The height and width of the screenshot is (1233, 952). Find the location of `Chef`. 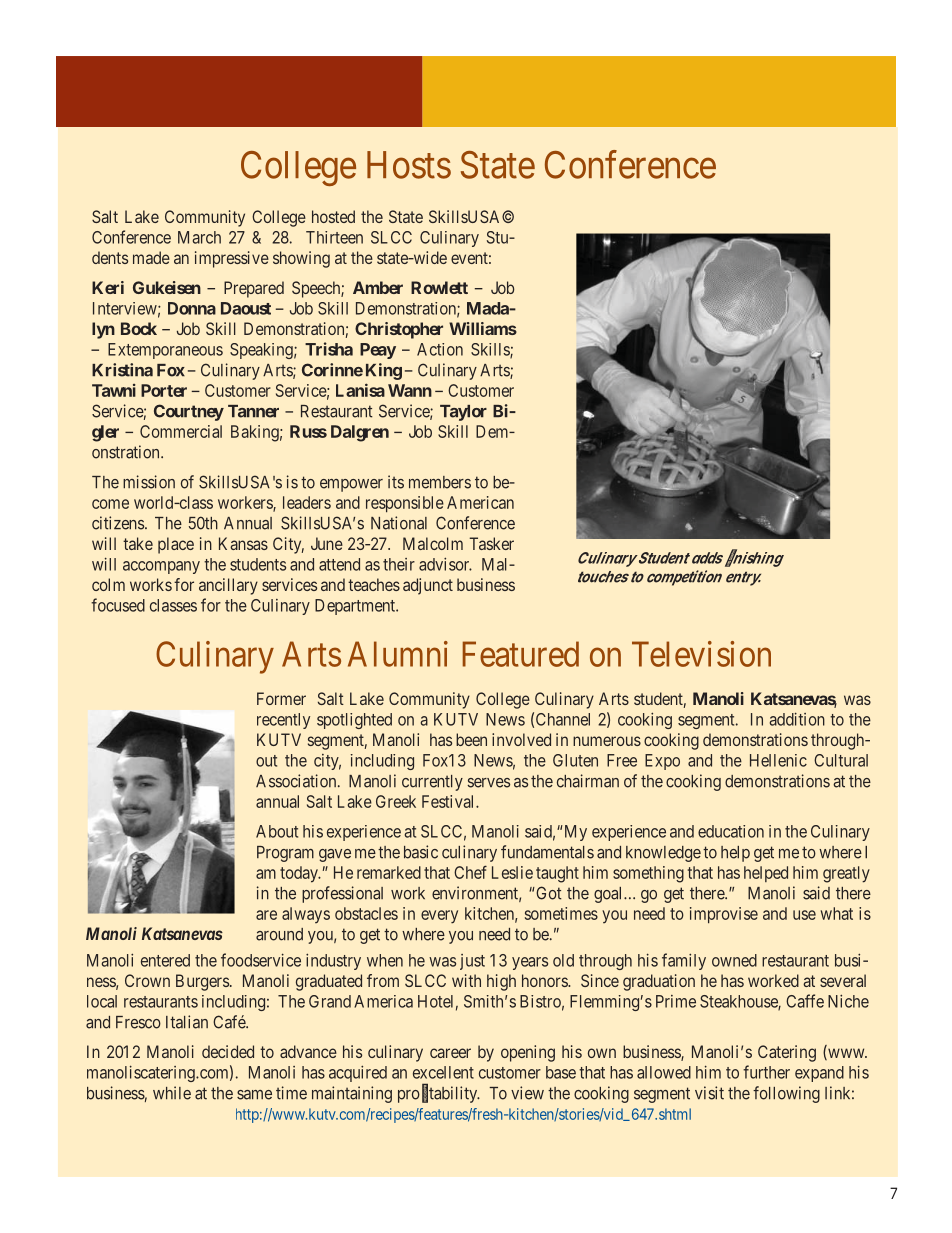

Chef is located at coordinates (470, 872).
